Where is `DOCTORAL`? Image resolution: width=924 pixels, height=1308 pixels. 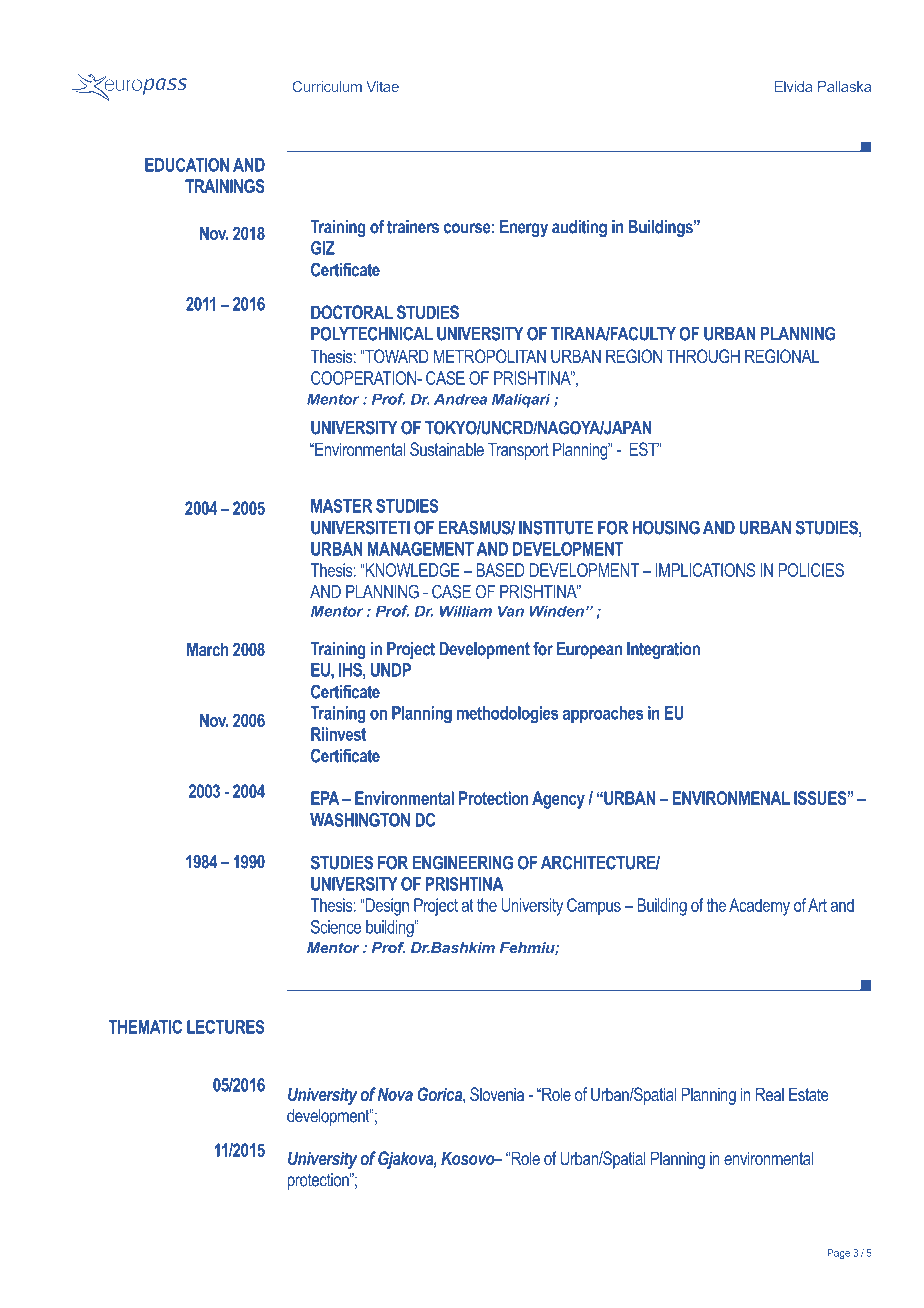
DOCTORAL is located at coordinates (352, 312).
